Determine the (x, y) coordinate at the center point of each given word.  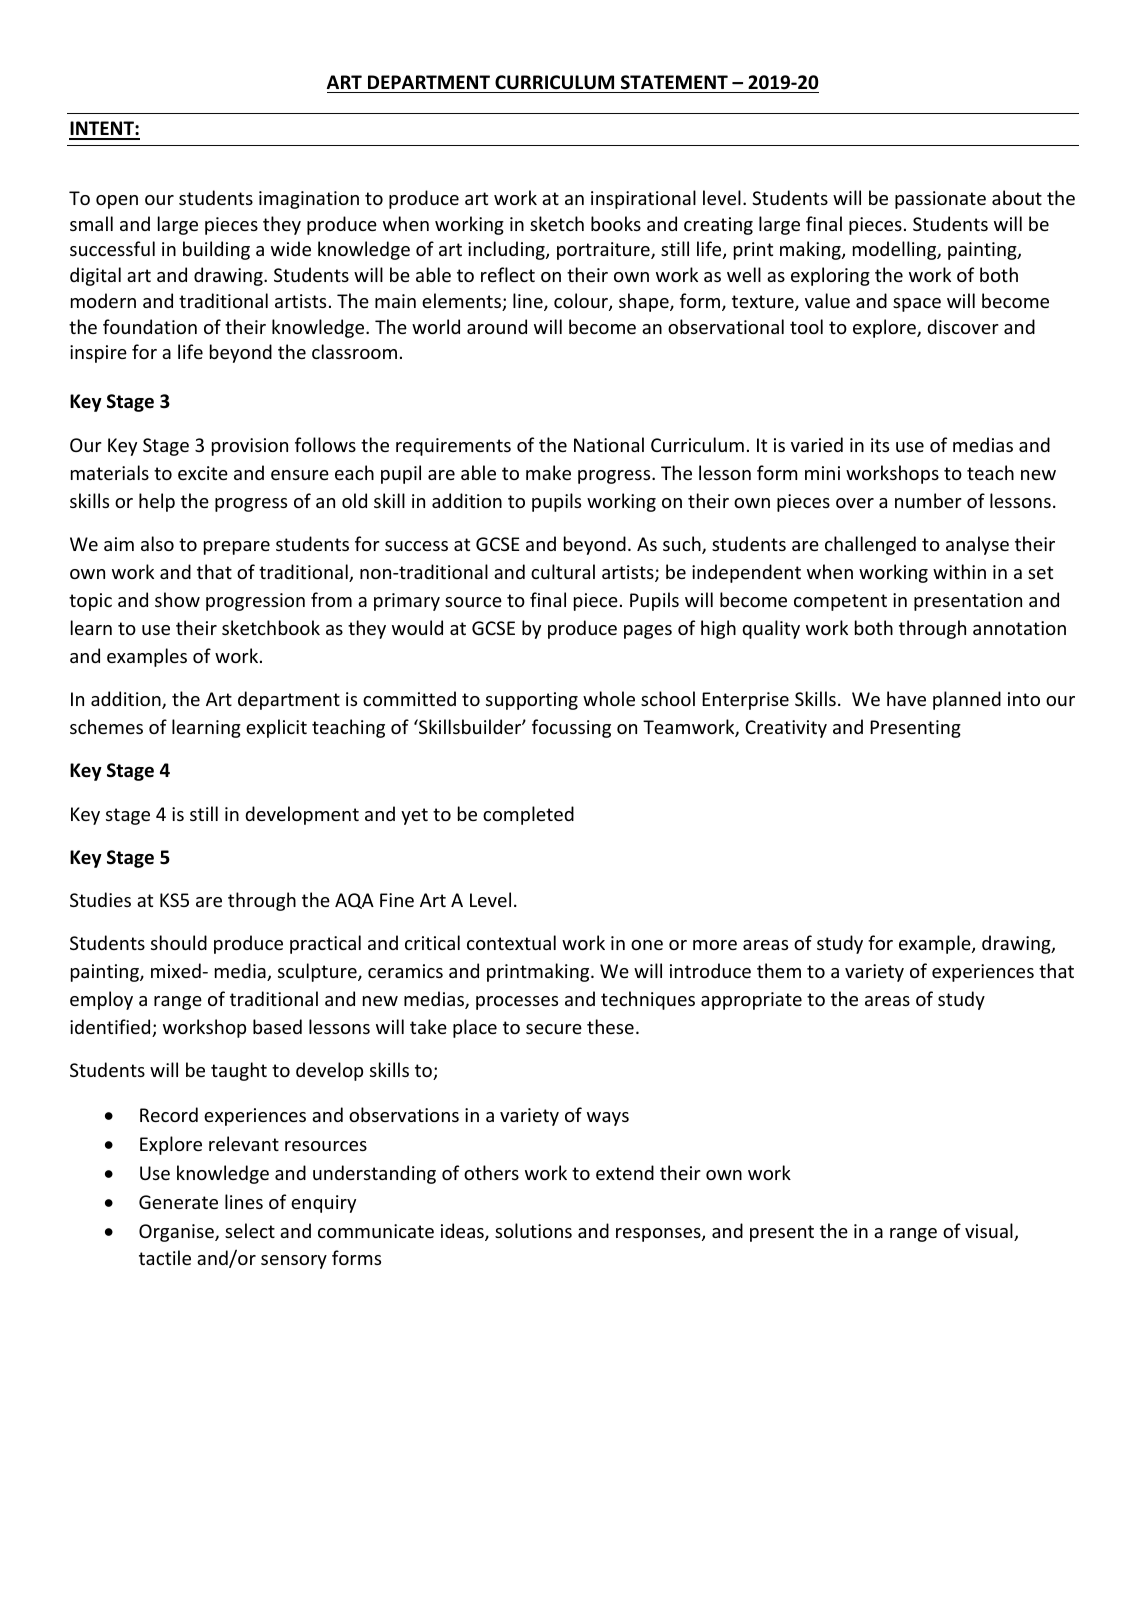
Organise (177, 1233)
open (117, 202)
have (906, 698)
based (277, 1026)
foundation (150, 326)
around (497, 326)
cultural (563, 571)
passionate (940, 200)
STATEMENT (674, 82)
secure (554, 1029)
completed (528, 815)
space (917, 305)
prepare (237, 548)
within (959, 571)
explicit (276, 728)
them (779, 970)
